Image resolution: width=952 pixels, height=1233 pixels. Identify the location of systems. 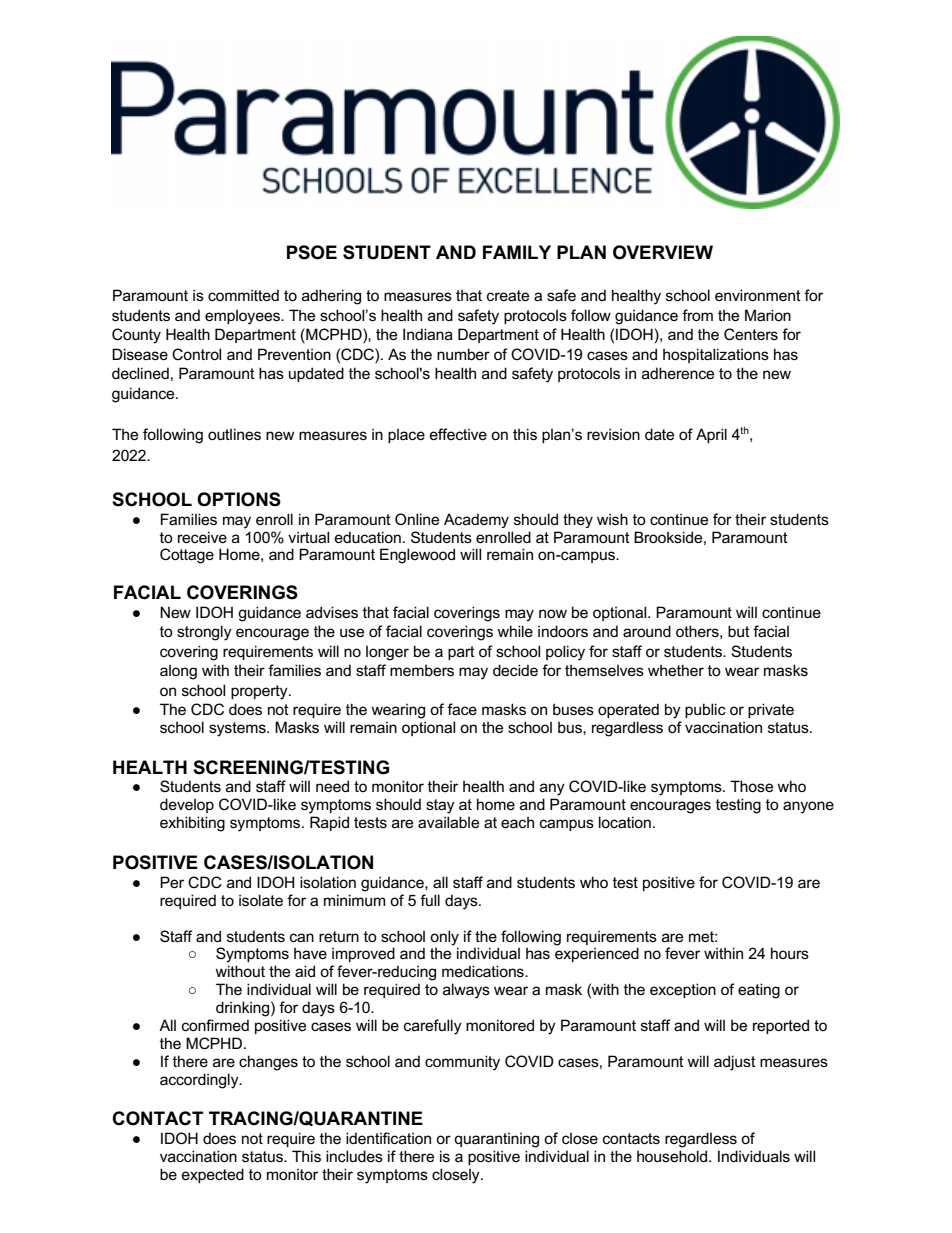
(238, 729).
